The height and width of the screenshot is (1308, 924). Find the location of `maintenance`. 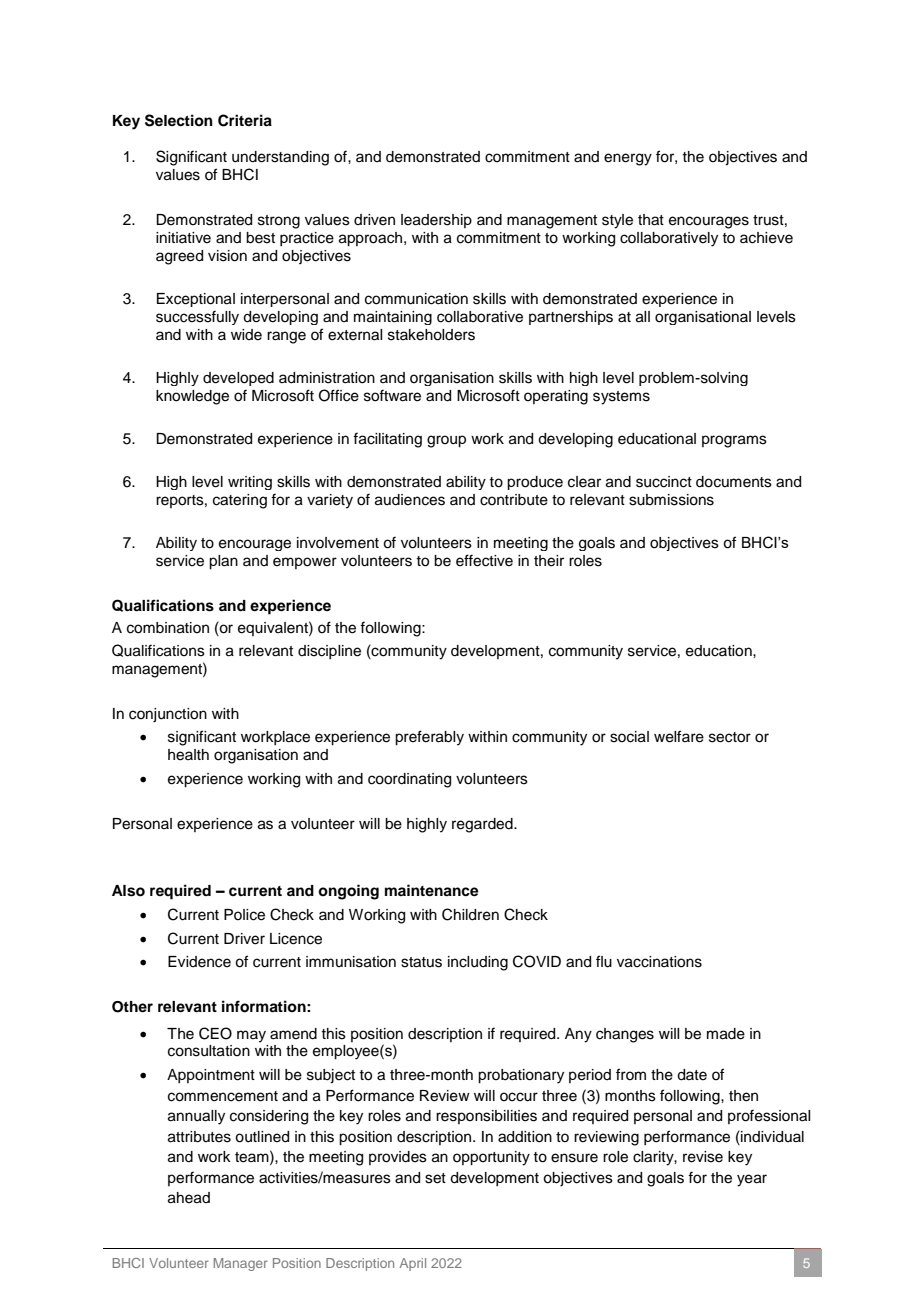

maintenance is located at coordinates (432, 890).
